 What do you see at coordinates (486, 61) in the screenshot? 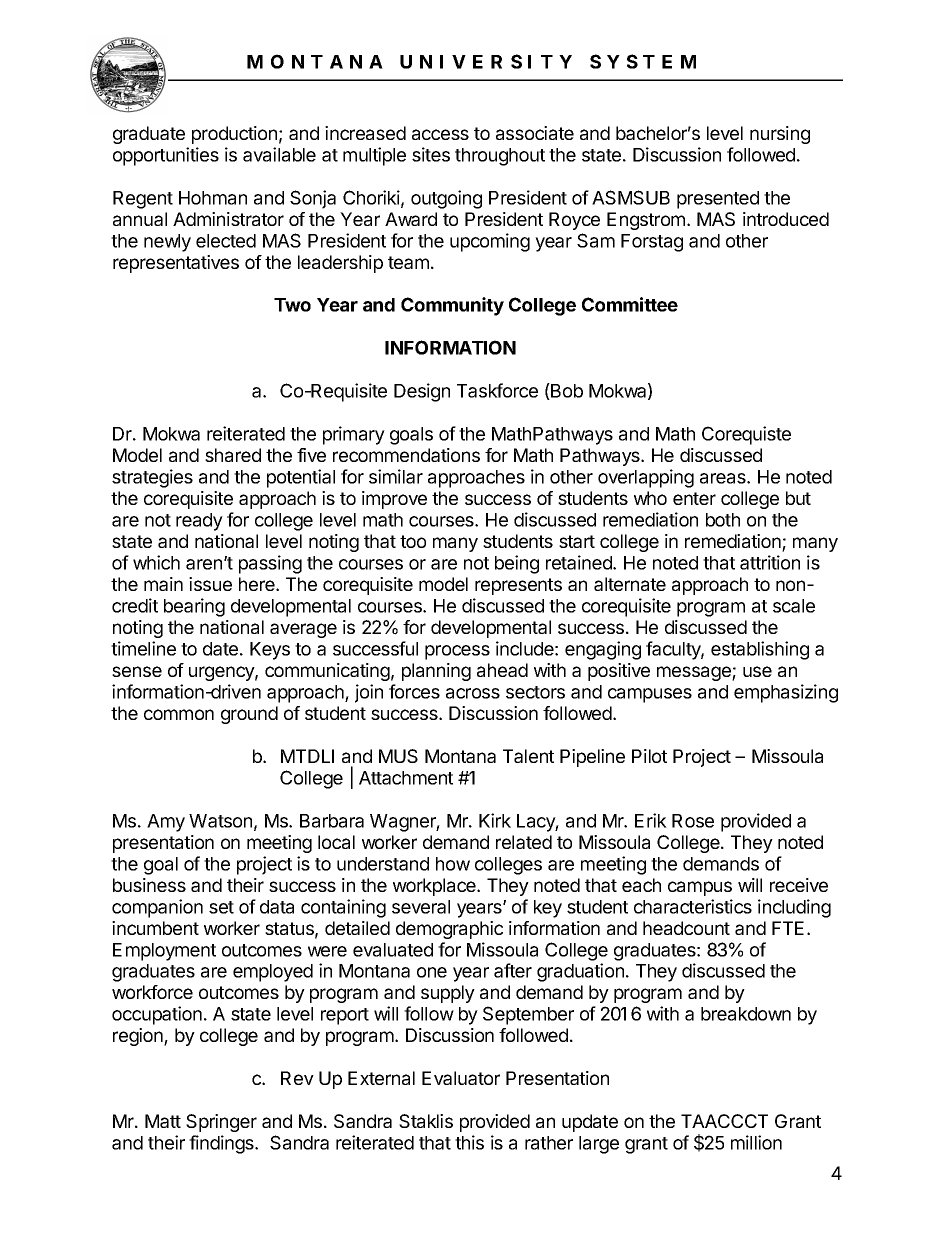
I see `UNIVERSITY` at bounding box center [486, 61].
